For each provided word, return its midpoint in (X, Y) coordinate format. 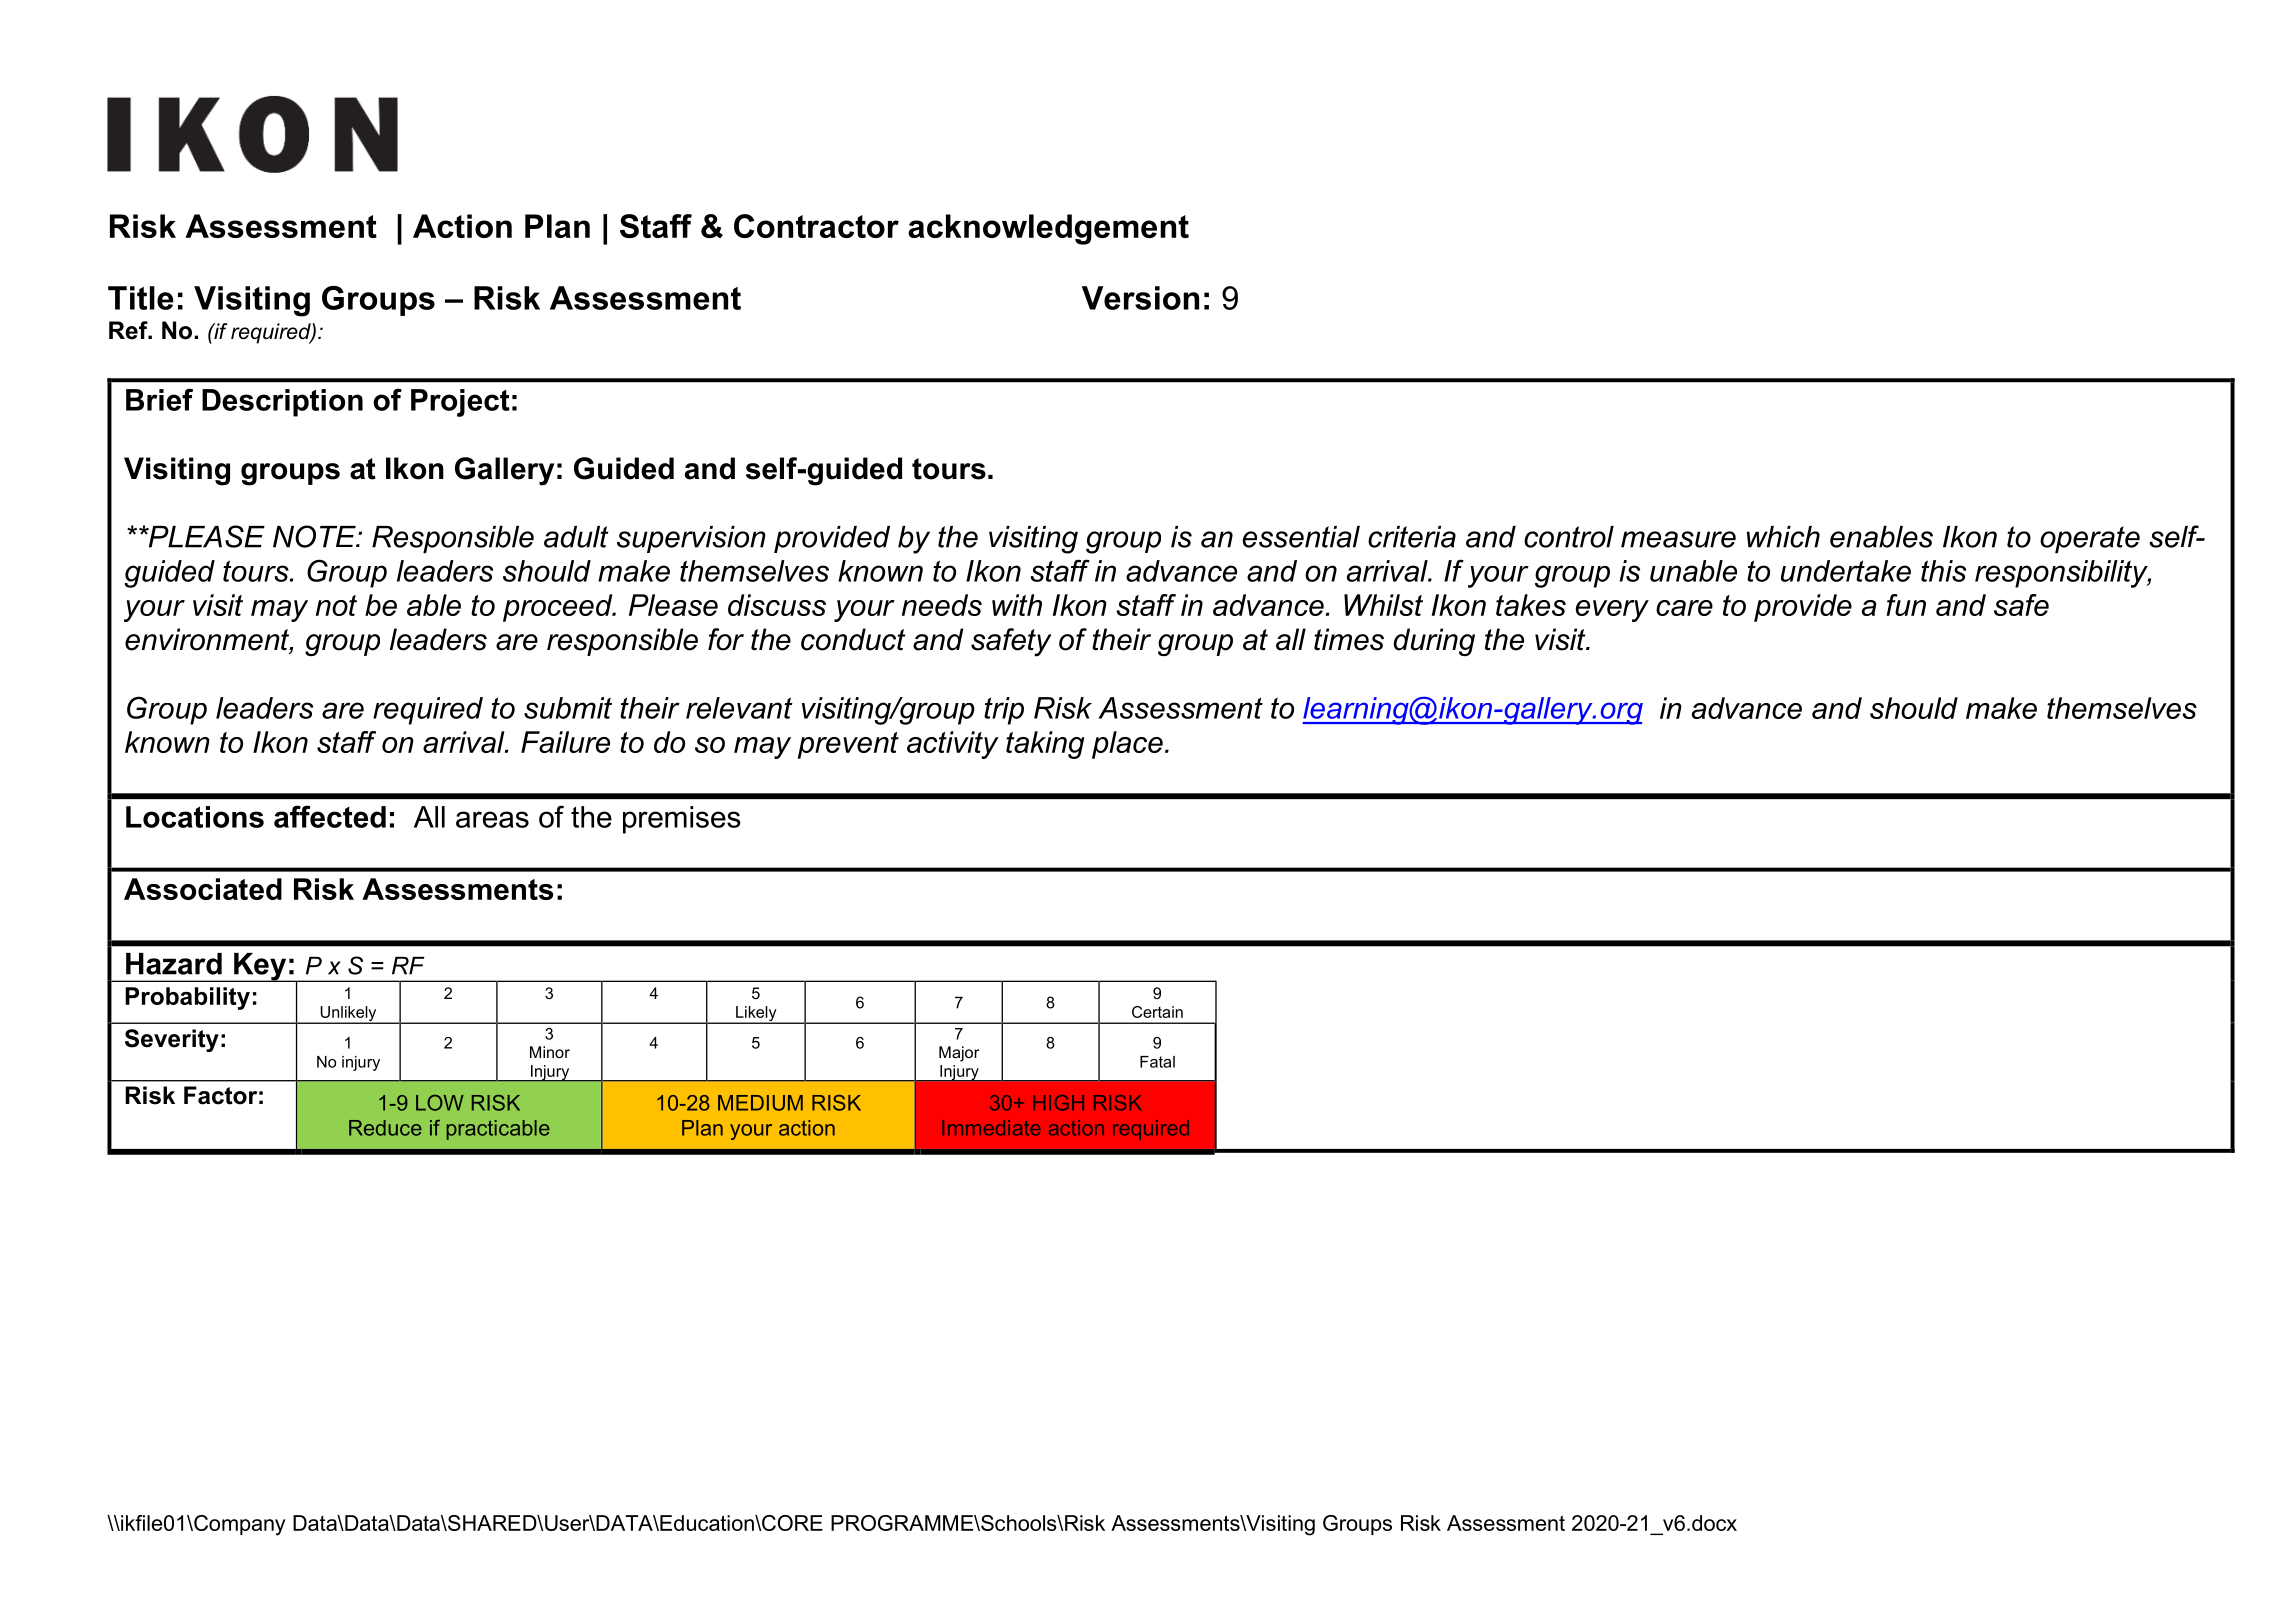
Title (141, 298)
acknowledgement (1048, 229)
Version (1140, 298)
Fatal (1157, 1062)
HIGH (1058, 1103)
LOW (440, 1103)
